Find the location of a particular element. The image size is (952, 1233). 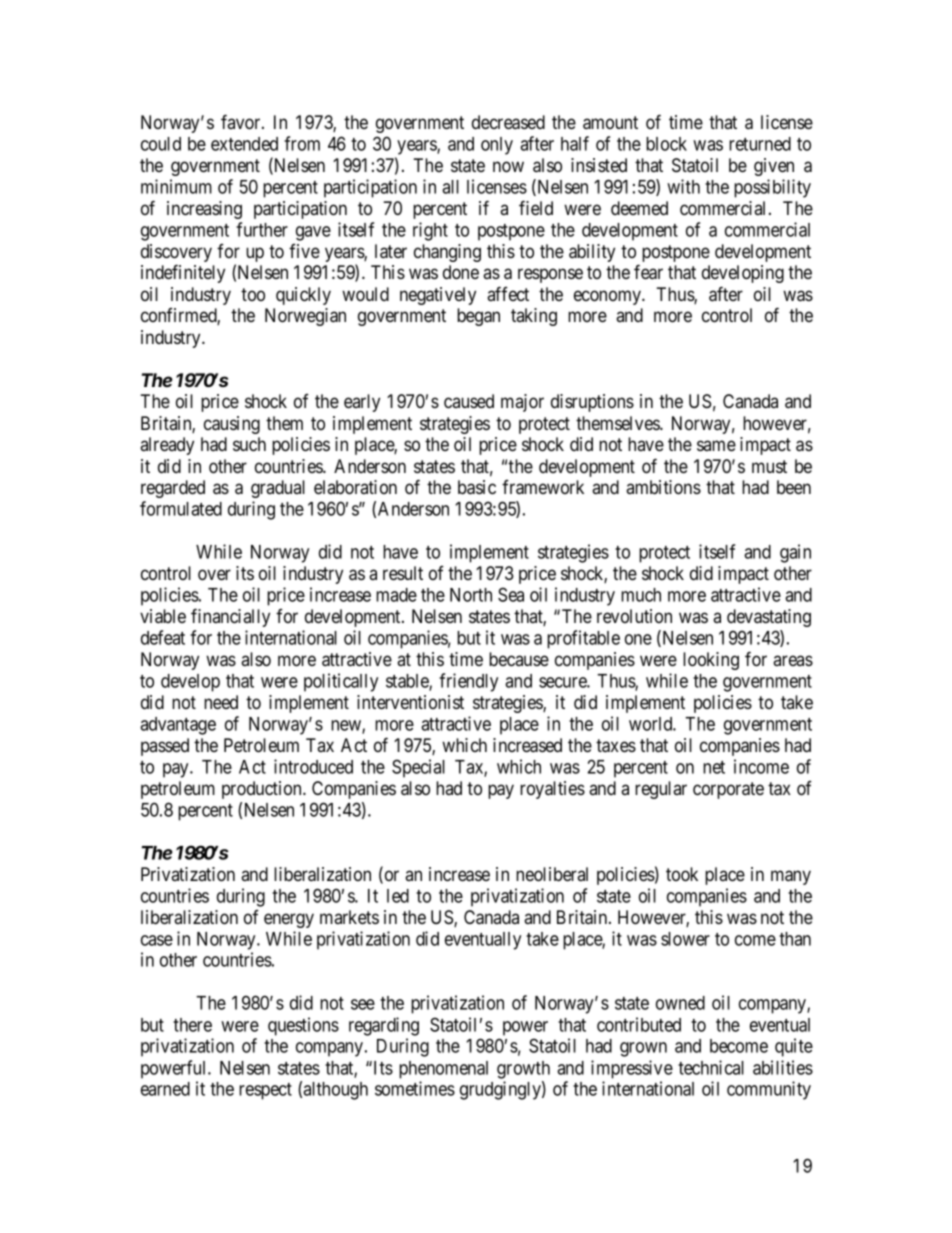

net is located at coordinates (714, 767).
